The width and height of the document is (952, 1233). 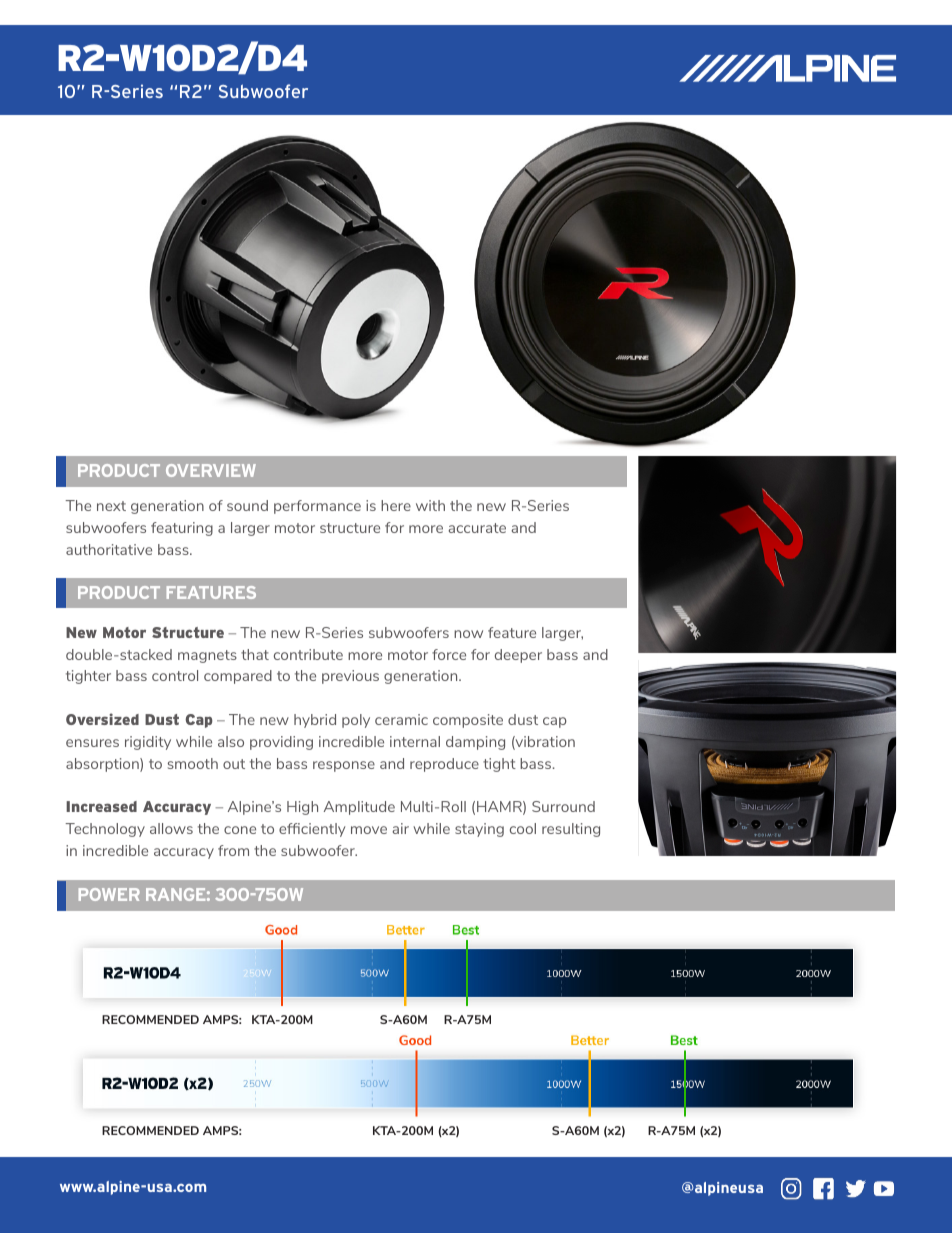 What do you see at coordinates (317, 507) in the document?
I see `performance` at bounding box center [317, 507].
